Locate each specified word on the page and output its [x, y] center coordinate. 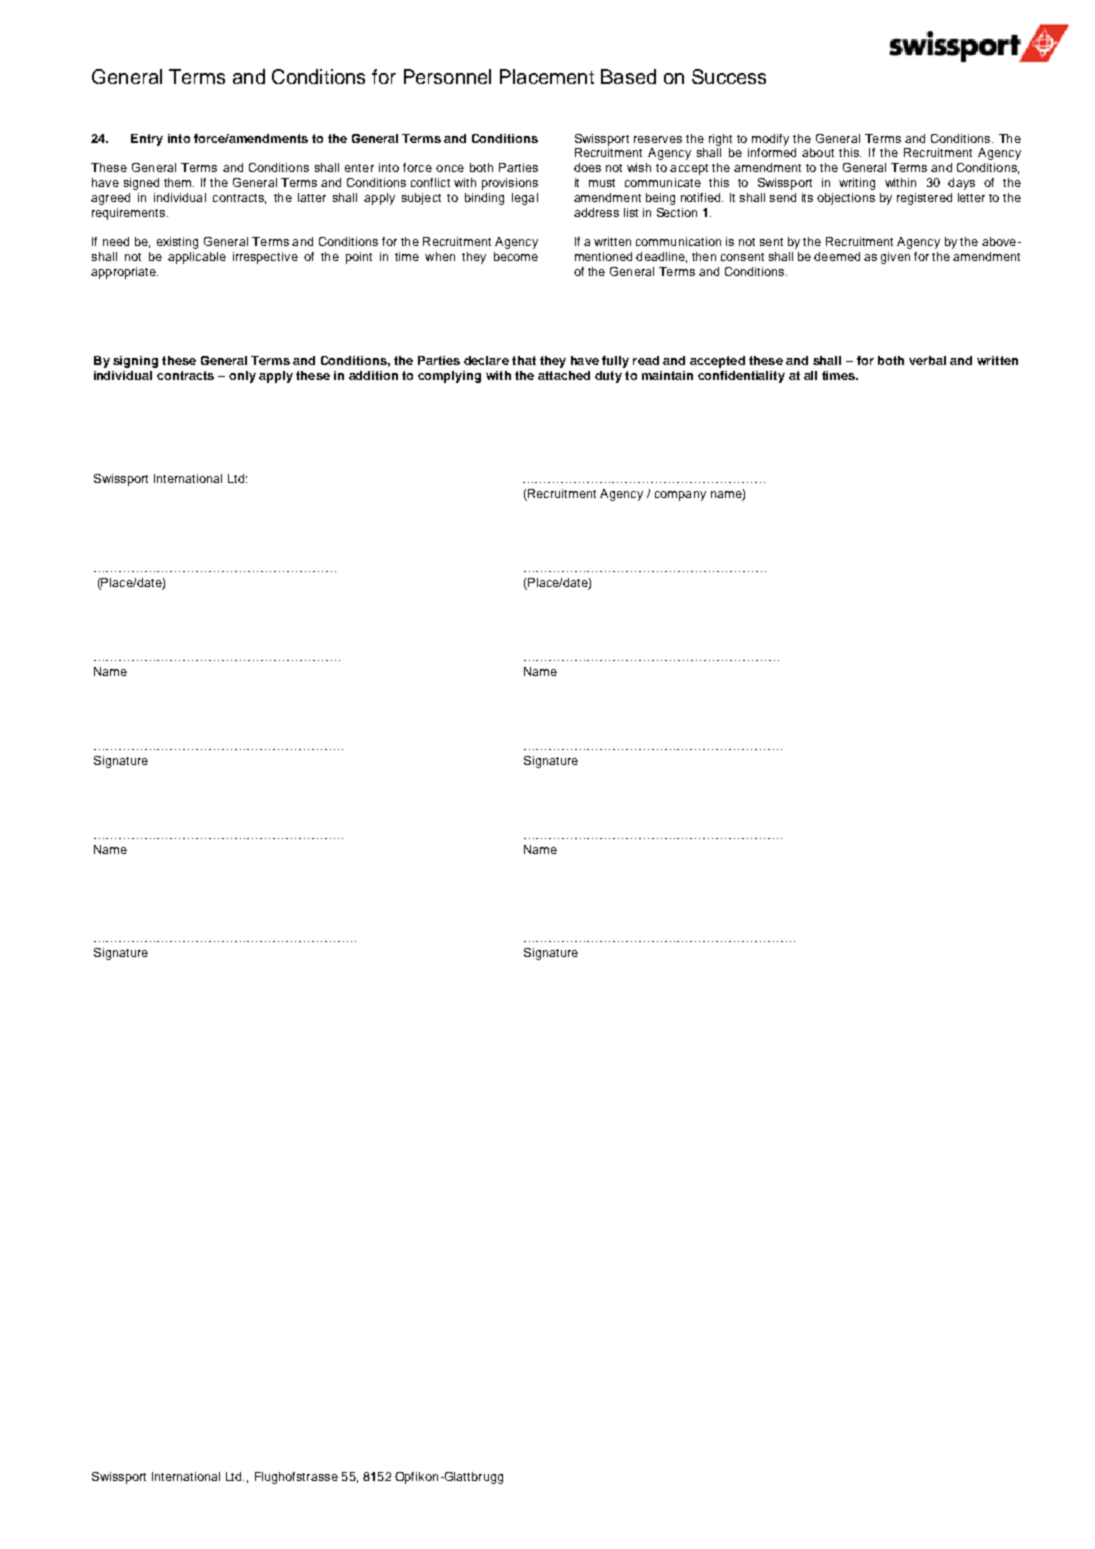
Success [729, 76]
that [524, 360]
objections [846, 199]
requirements [130, 214]
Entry [147, 140]
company [680, 496]
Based [628, 76]
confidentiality [741, 377]
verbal [927, 360]
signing [135, 362]
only [242, 377]
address [596, 212]
